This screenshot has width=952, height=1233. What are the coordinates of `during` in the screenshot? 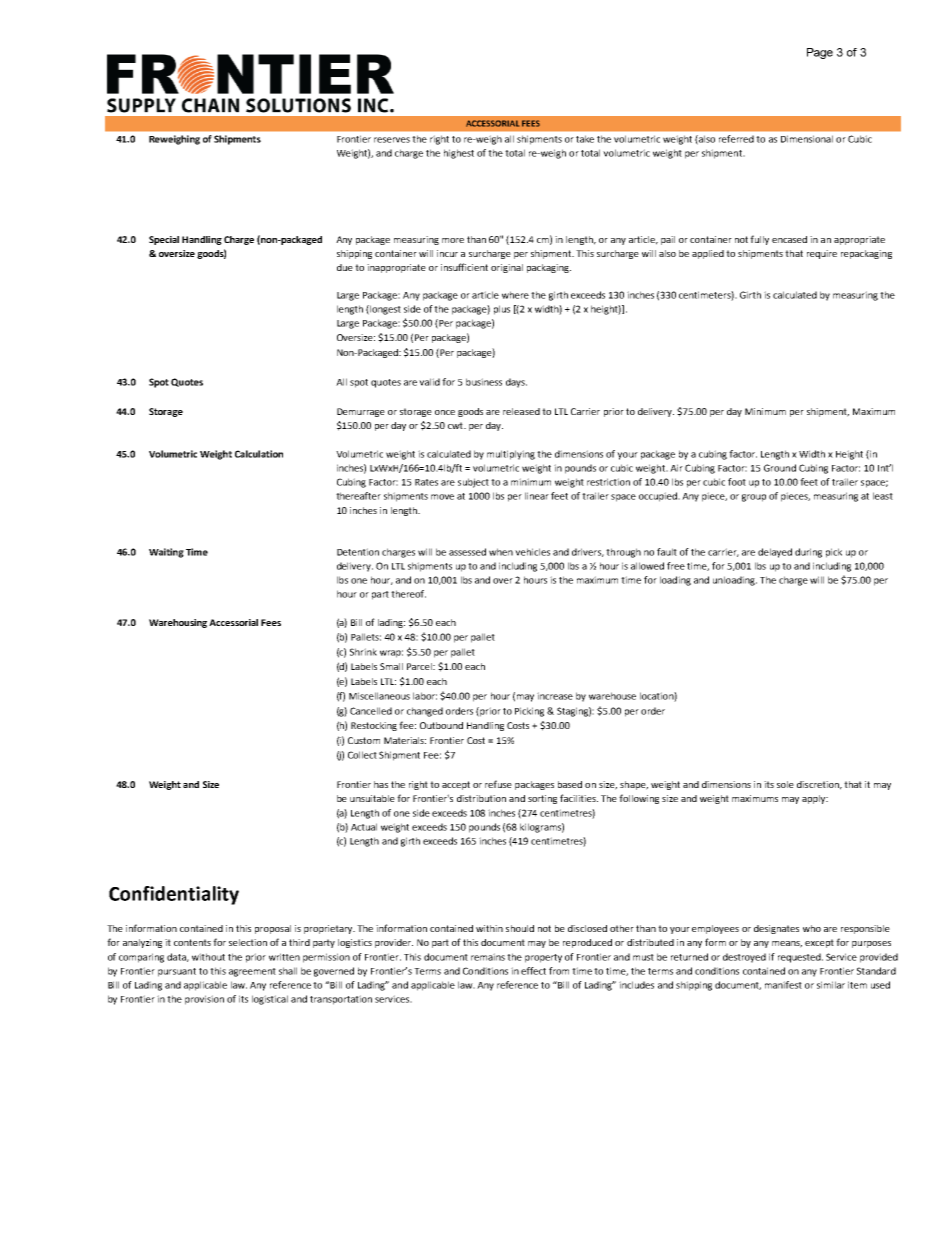 It's located at (808, 553).
